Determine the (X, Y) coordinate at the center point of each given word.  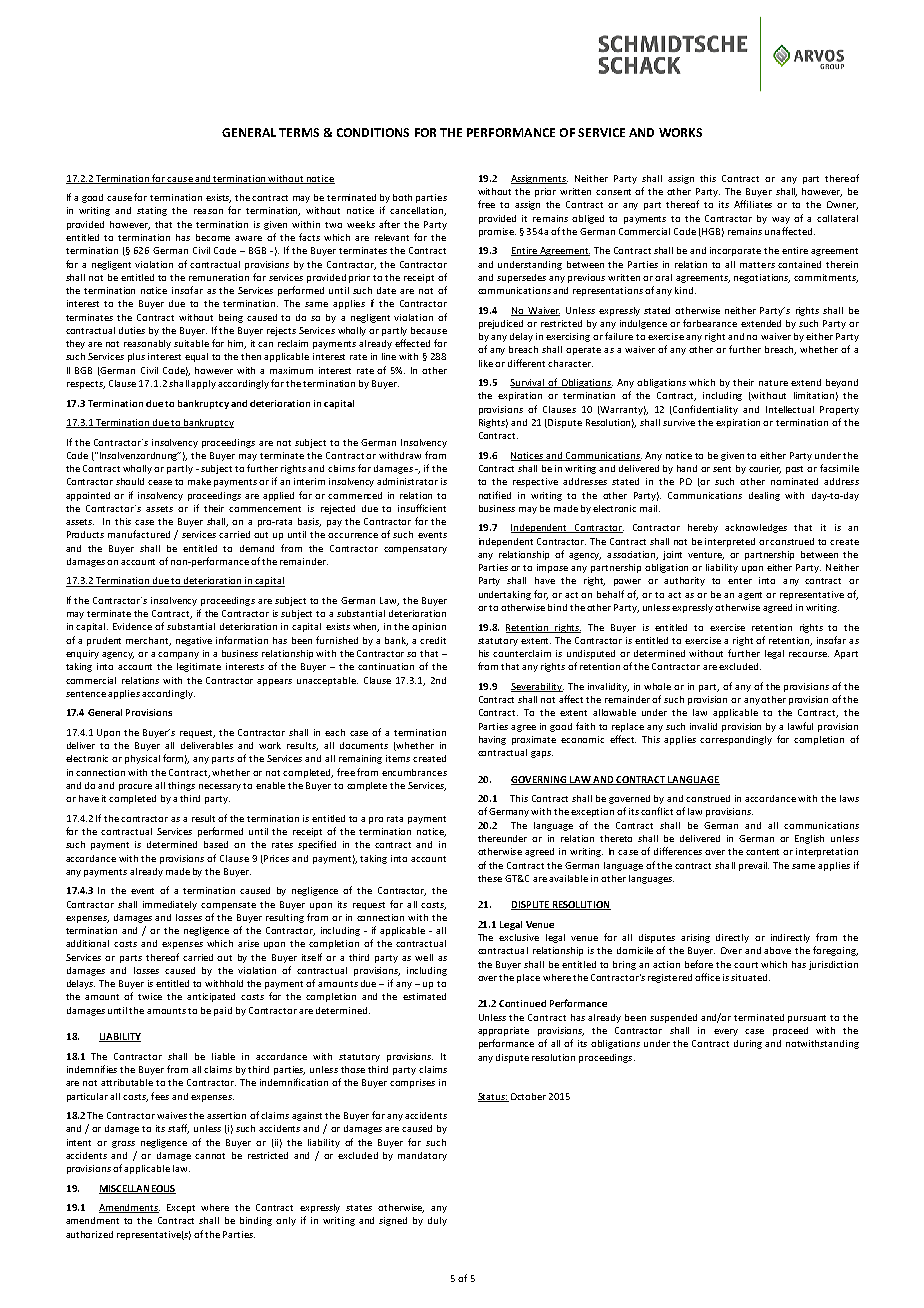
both (402, 197)
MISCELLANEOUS (137, 1189)
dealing (764, 496)
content (762, 852)
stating (152, 211)
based (216, 844)
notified (495, 495)
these (490, 878)
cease (160, 482)
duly (437, 1221)
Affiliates (753, 204)
